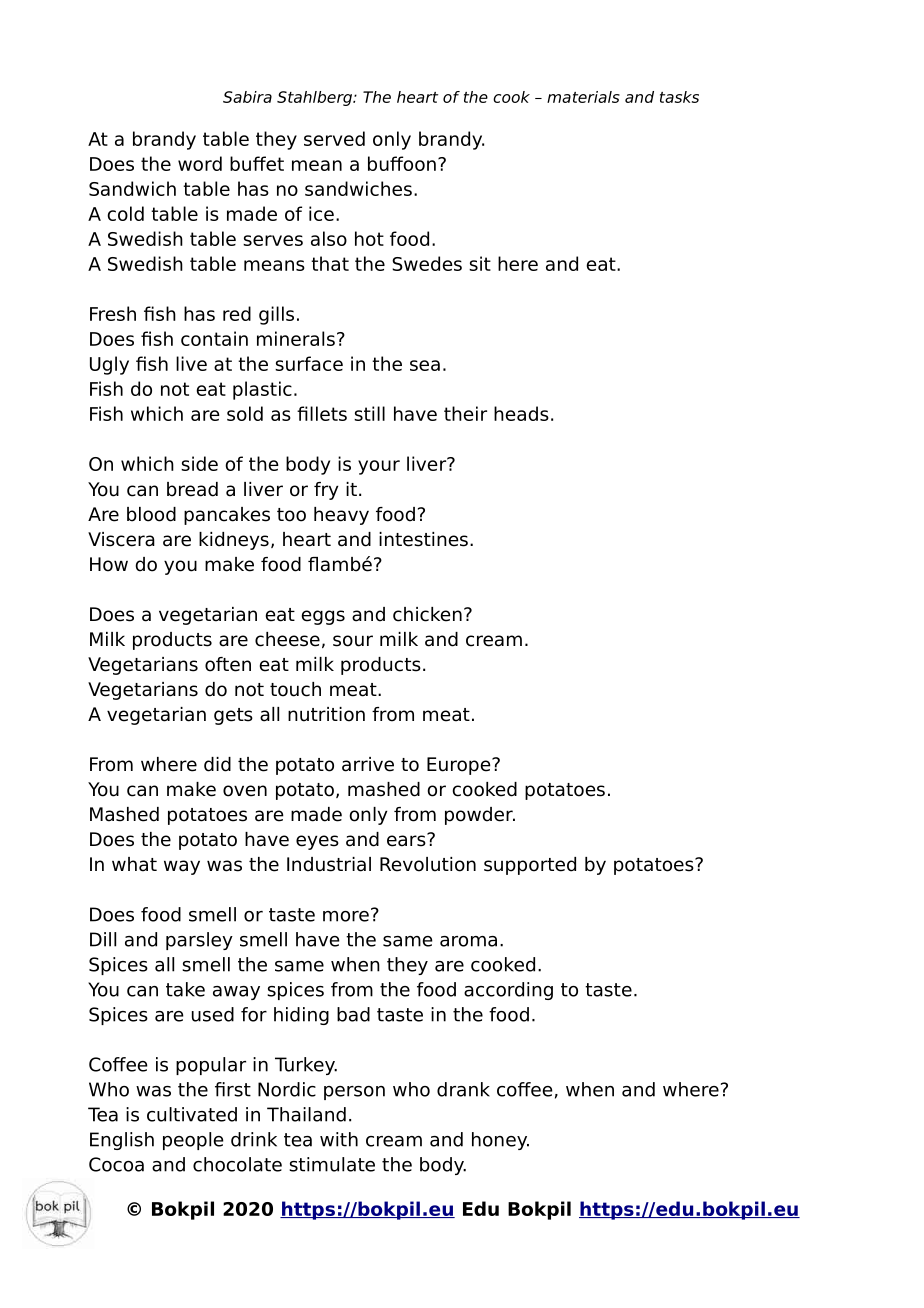 The height and width of the screenshot is (1308, 924). I want to click on people, so click(193, 1141).
